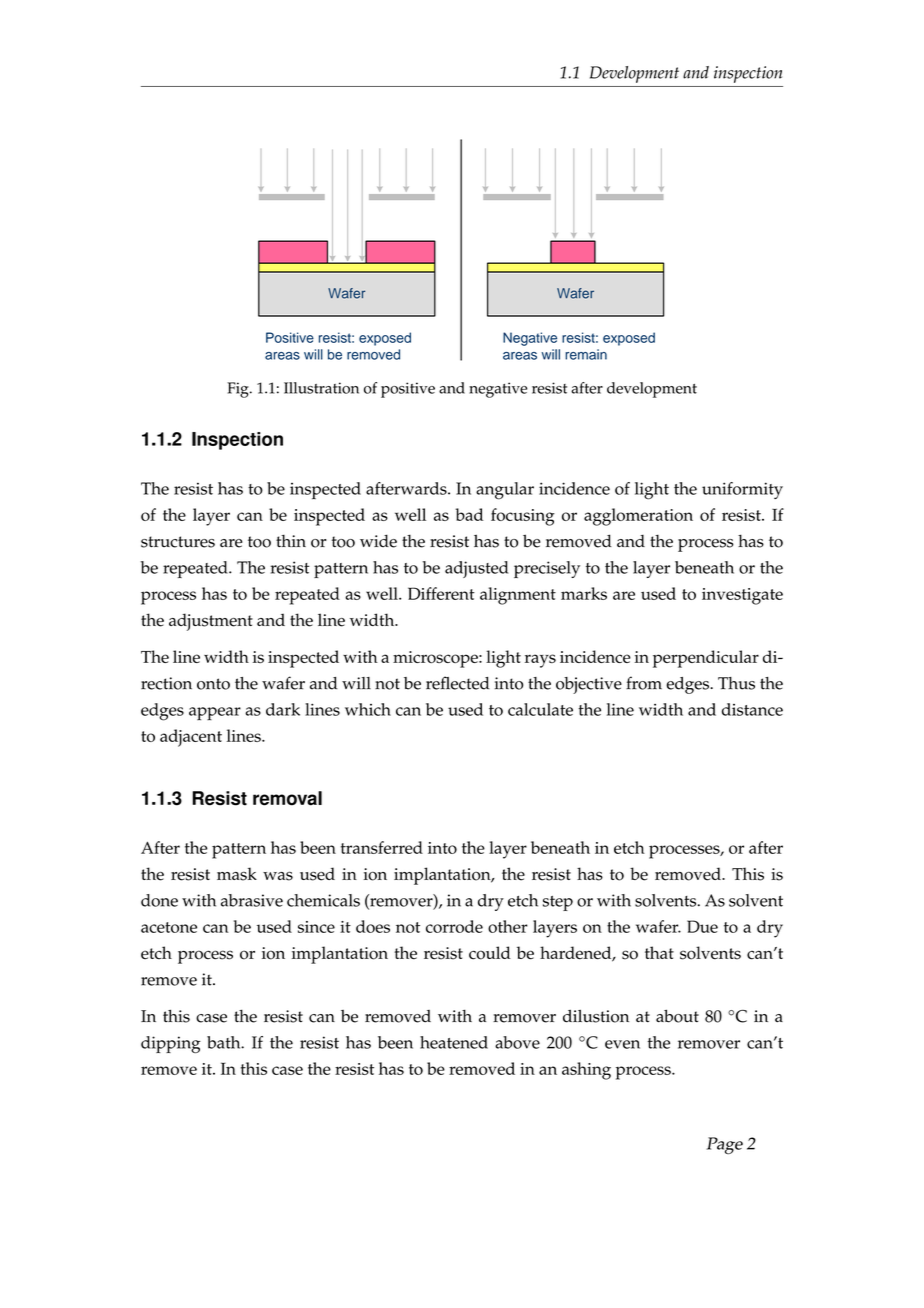  Describe the element at coordinates (586, 354) in the image. I see `remain` at that location.
